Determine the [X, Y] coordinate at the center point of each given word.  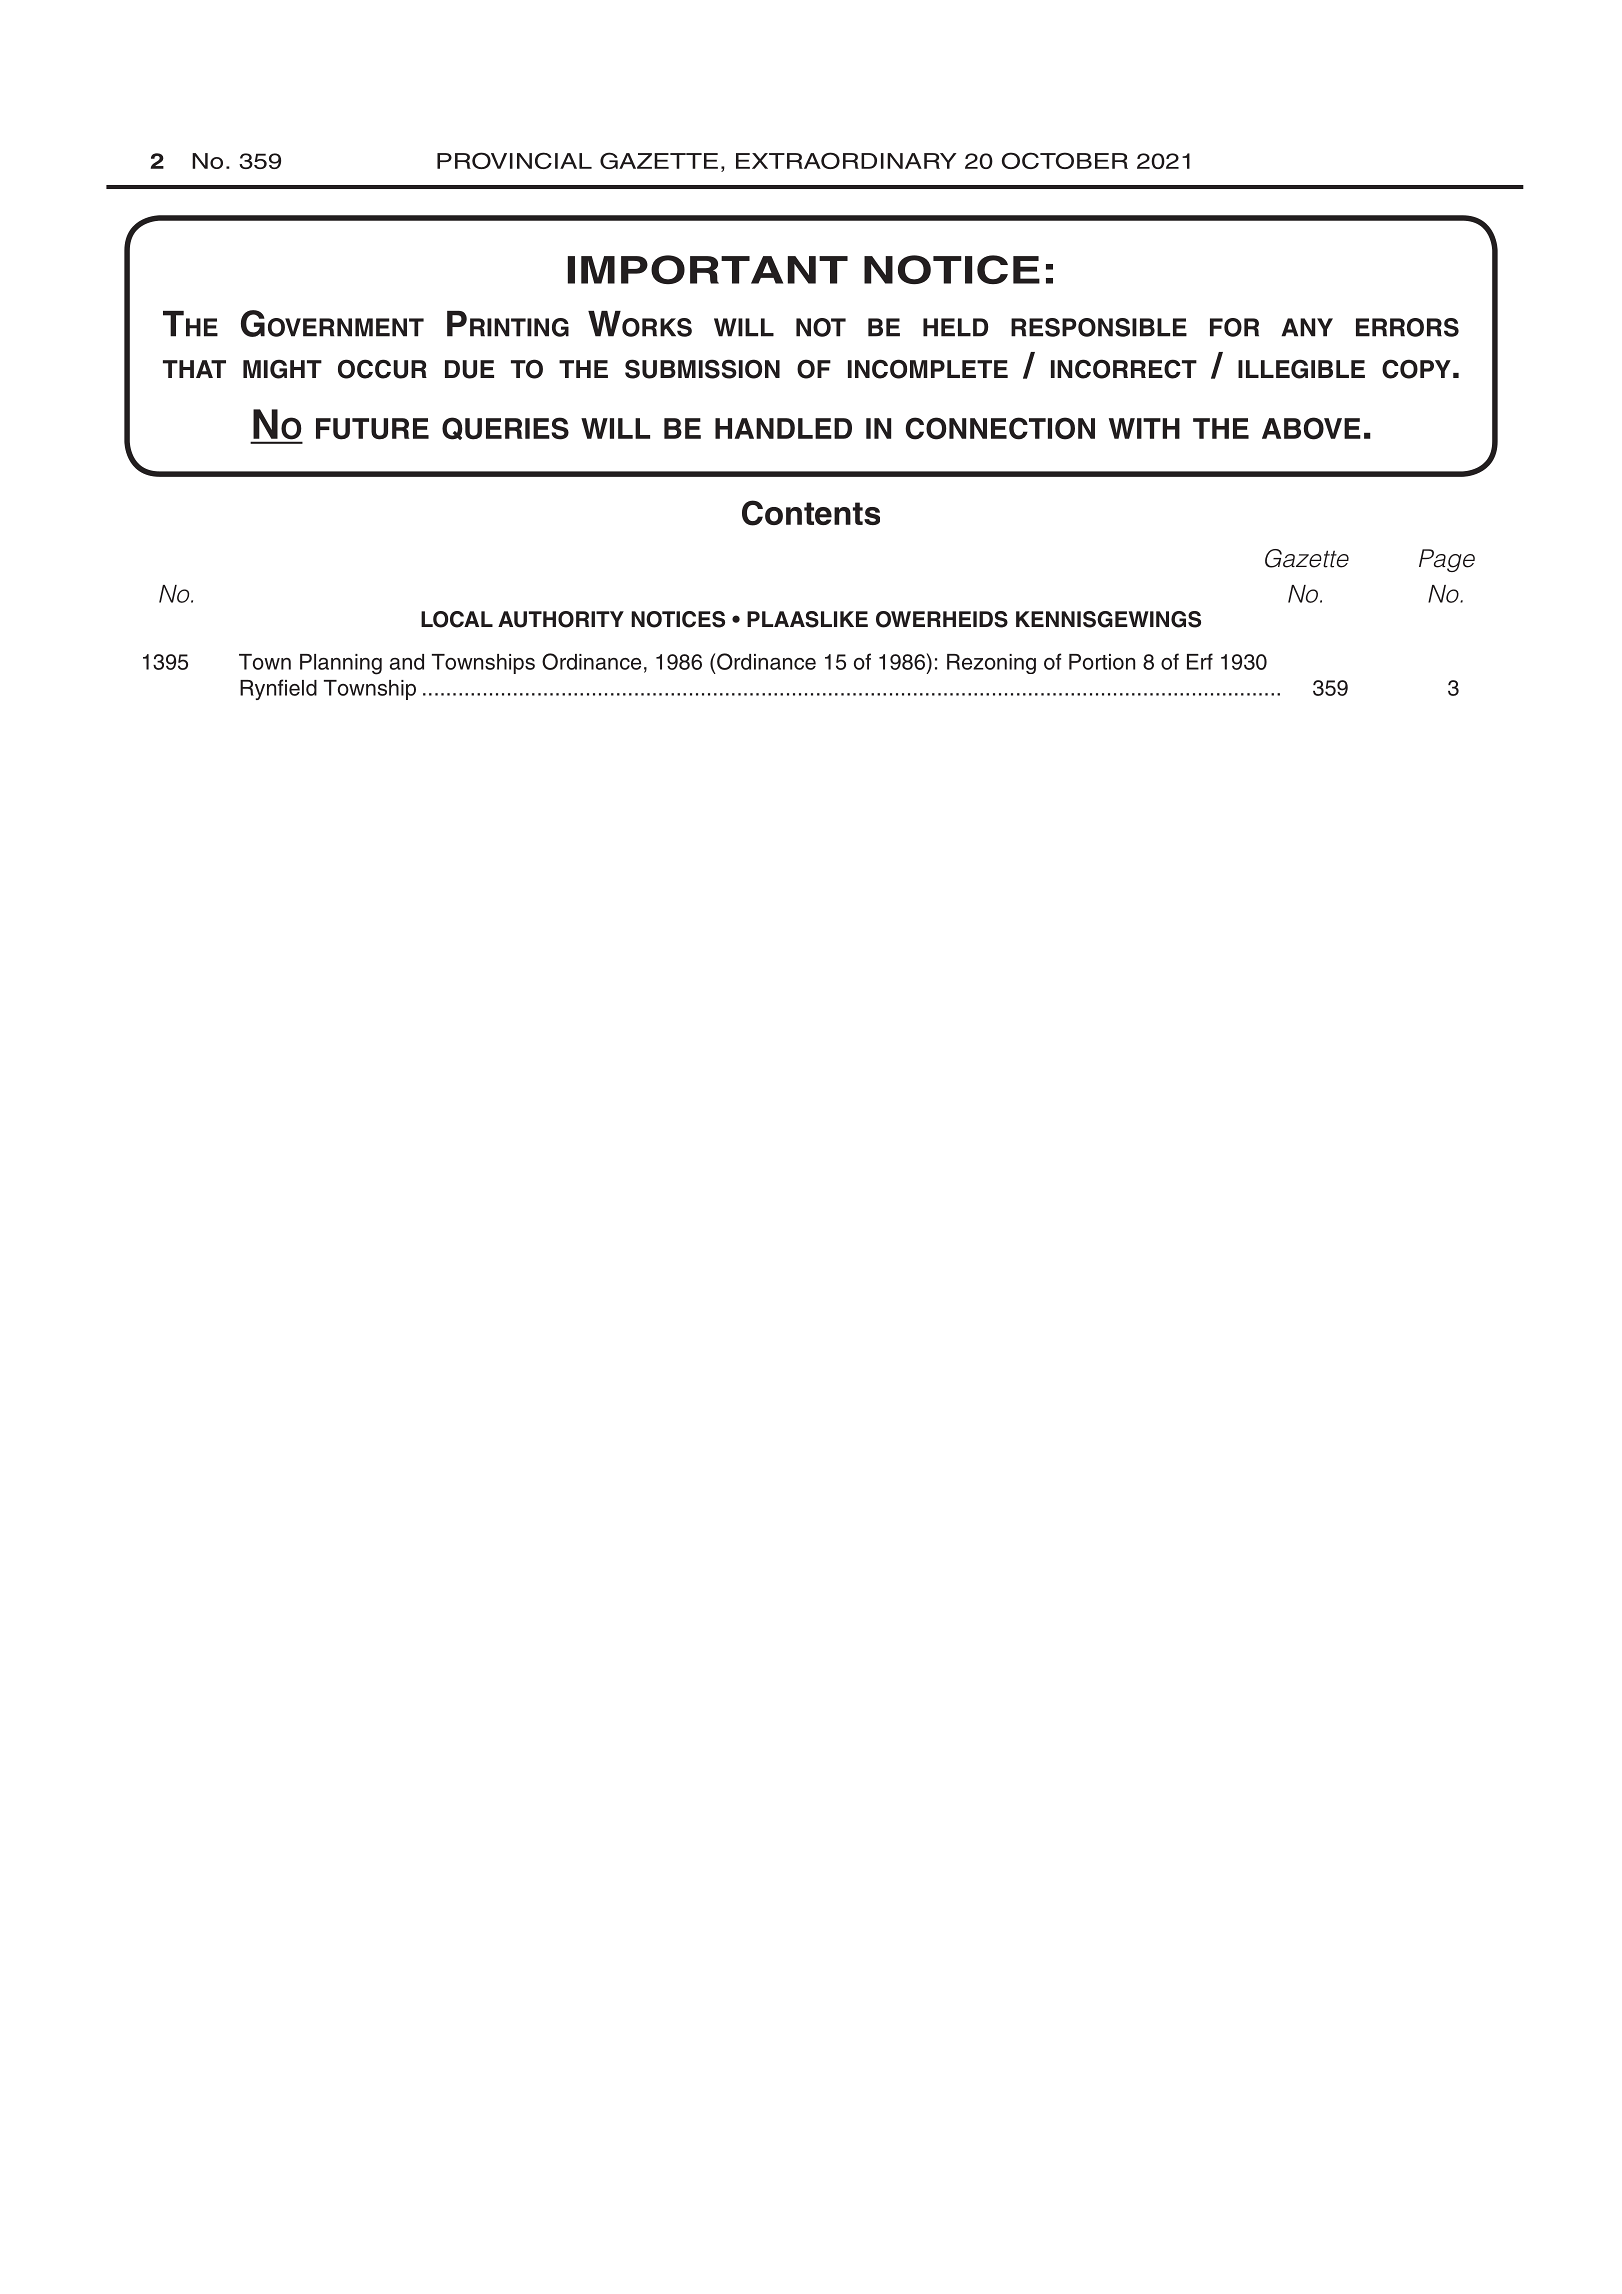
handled [783, 428]
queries [505, 428]
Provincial [514, 160]
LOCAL [457, 619]
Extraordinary [846, 160]
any [1307, 327]
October [1065, 160]
